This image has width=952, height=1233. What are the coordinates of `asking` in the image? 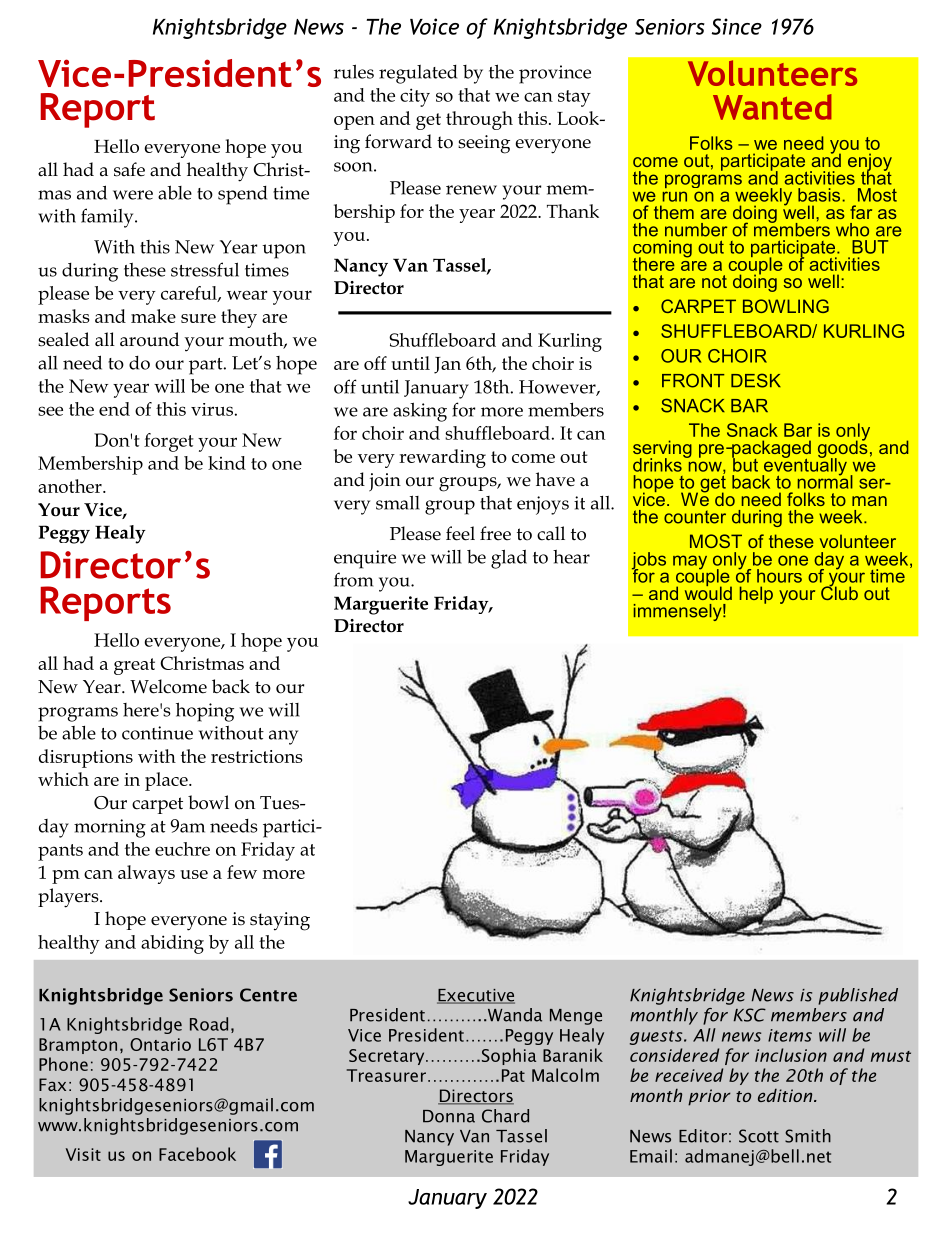 It's located at (420, 412).
